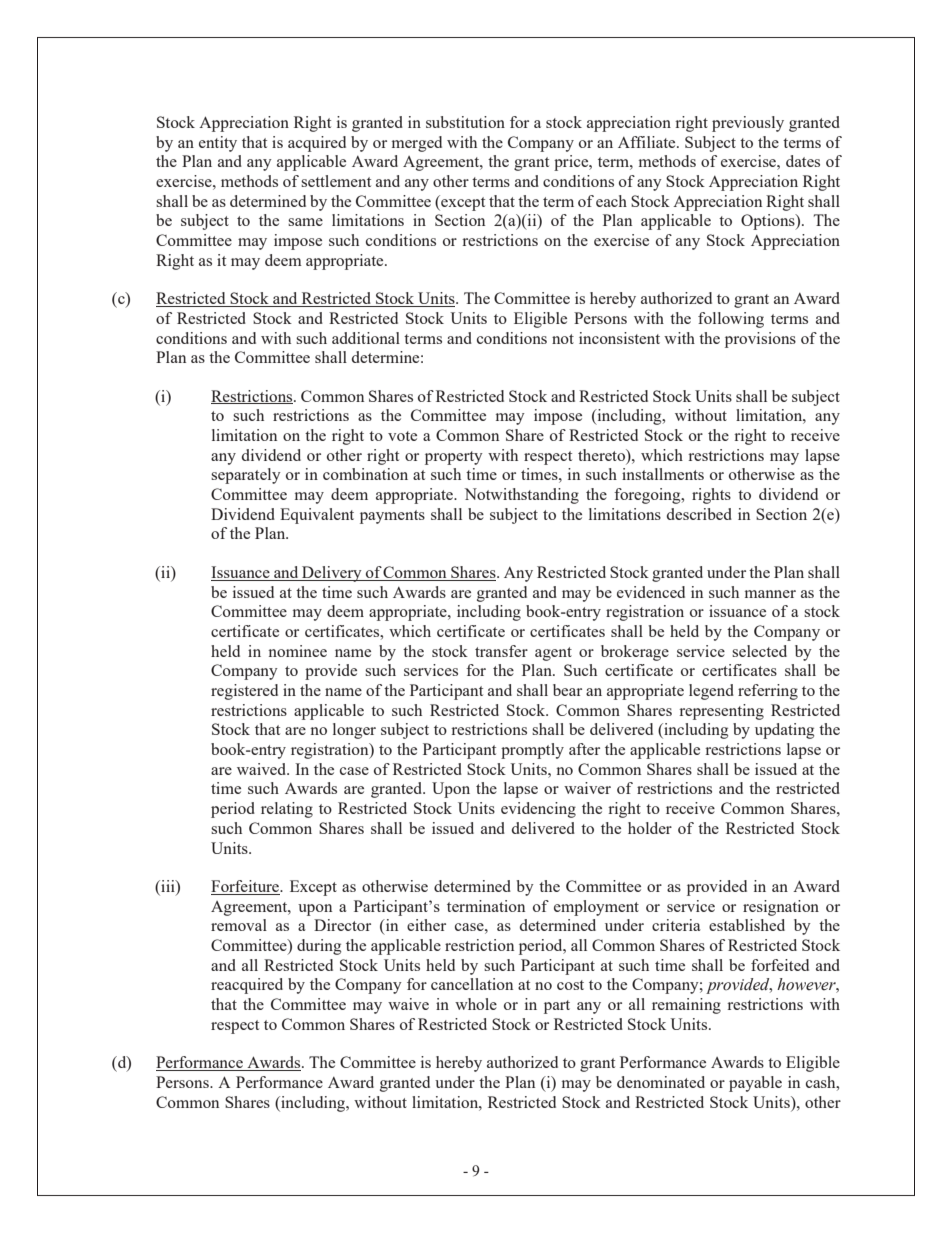 This page has width=952, height=1233. Describe the element at coordinates (748, 124) in the page. I see `previously` at that location.
